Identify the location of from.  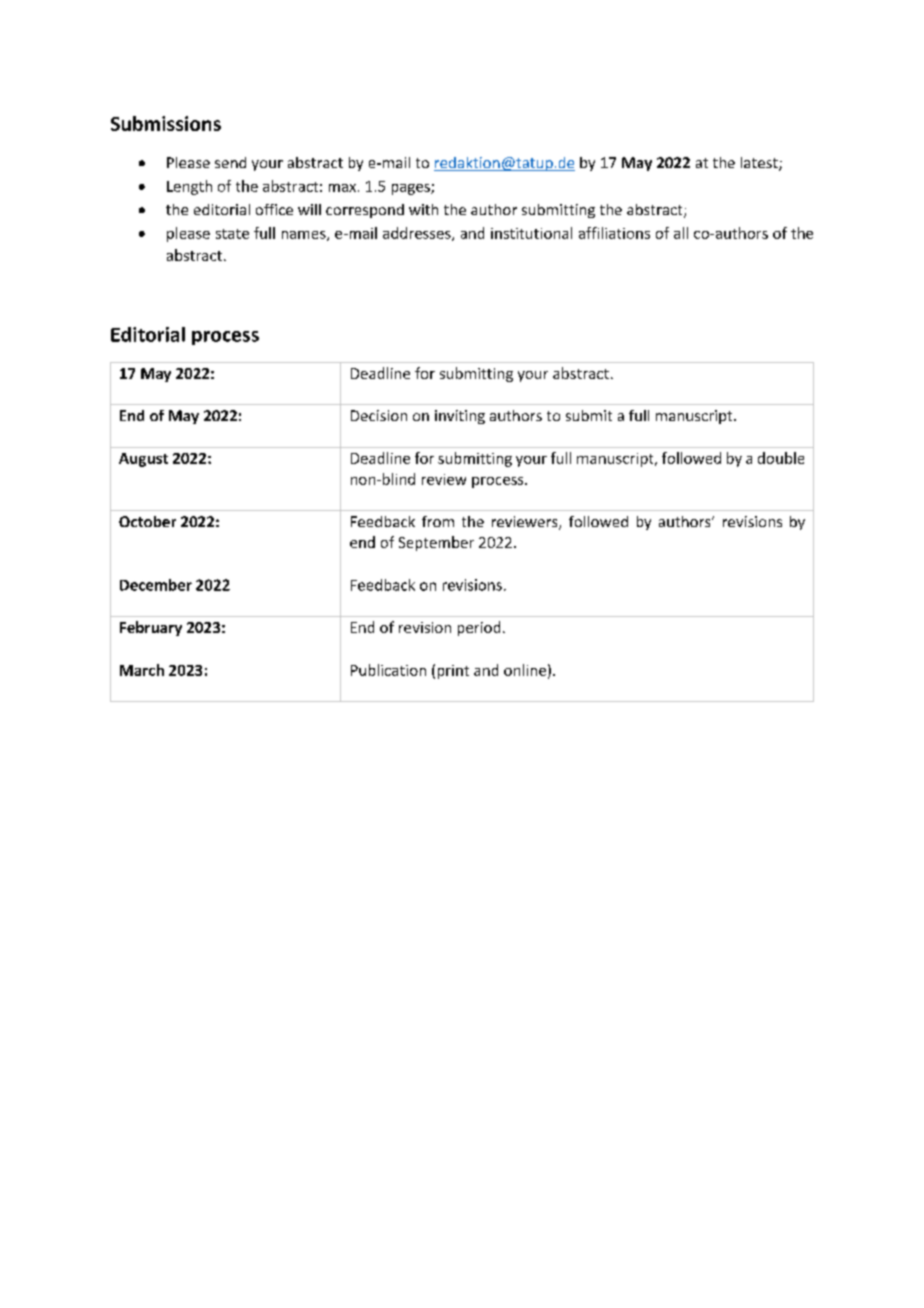
(438, 521).
